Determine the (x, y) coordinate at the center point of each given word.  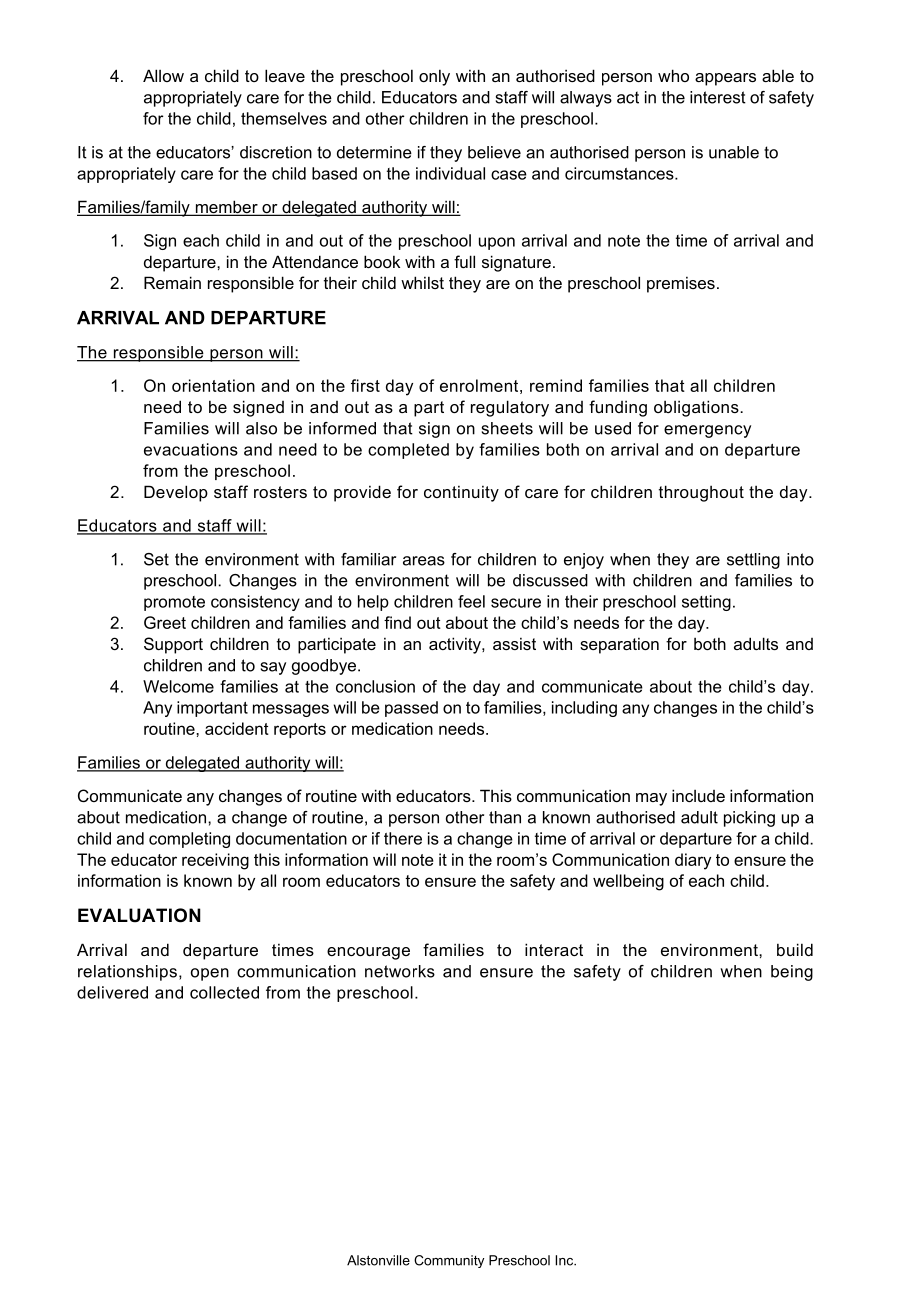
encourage (368, 953)
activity (456, 645)
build (795, 949)
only (434, 77)
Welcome (178, 686)
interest (718, 97)
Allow (163, 75)
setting (706, 603)
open (210, 974)
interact (554, 949)
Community (449, 1261)
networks (400, 971)
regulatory (510, 408)
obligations (697, 408)
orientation (213, 385)
